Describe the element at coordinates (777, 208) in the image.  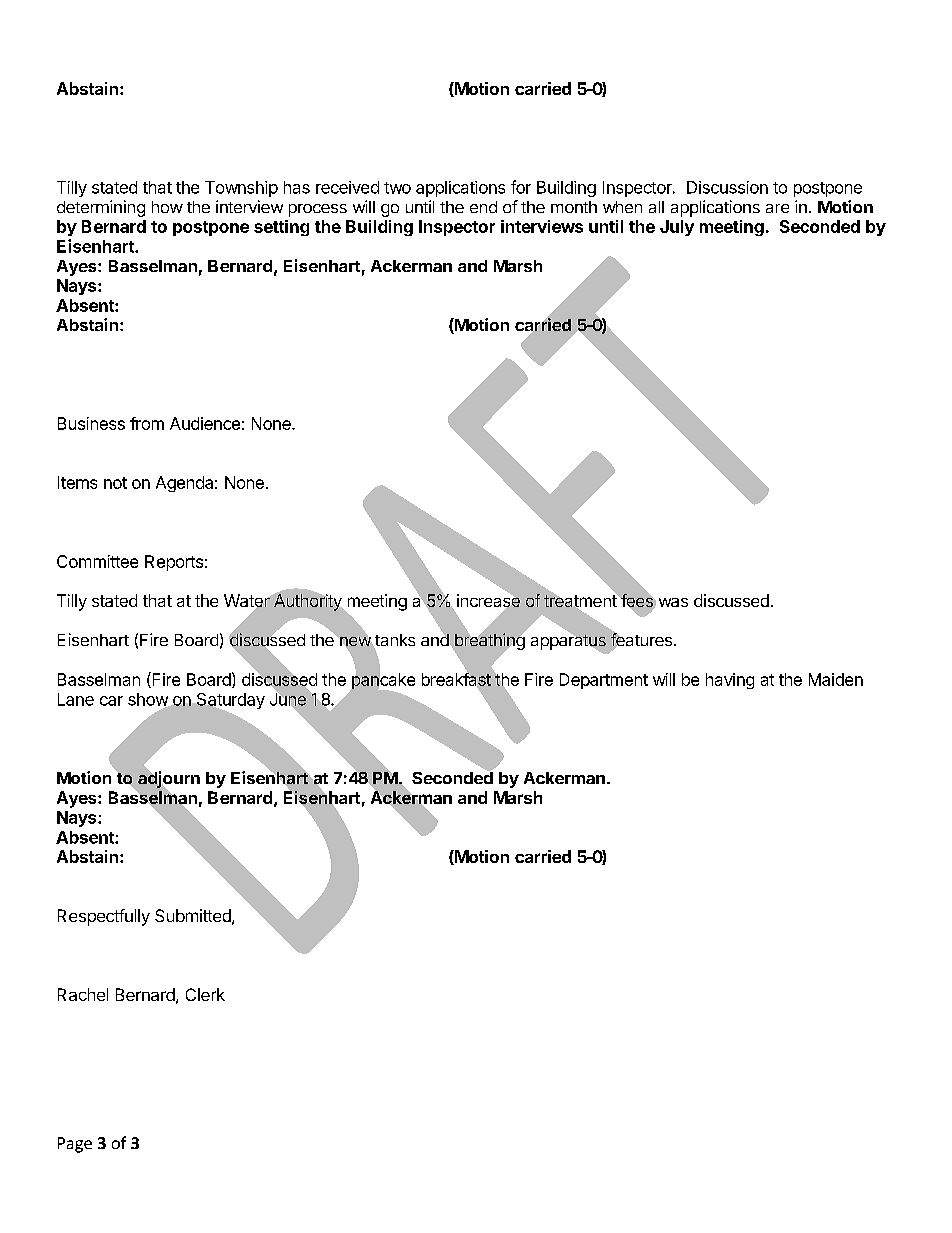
I see `are` at that location.
